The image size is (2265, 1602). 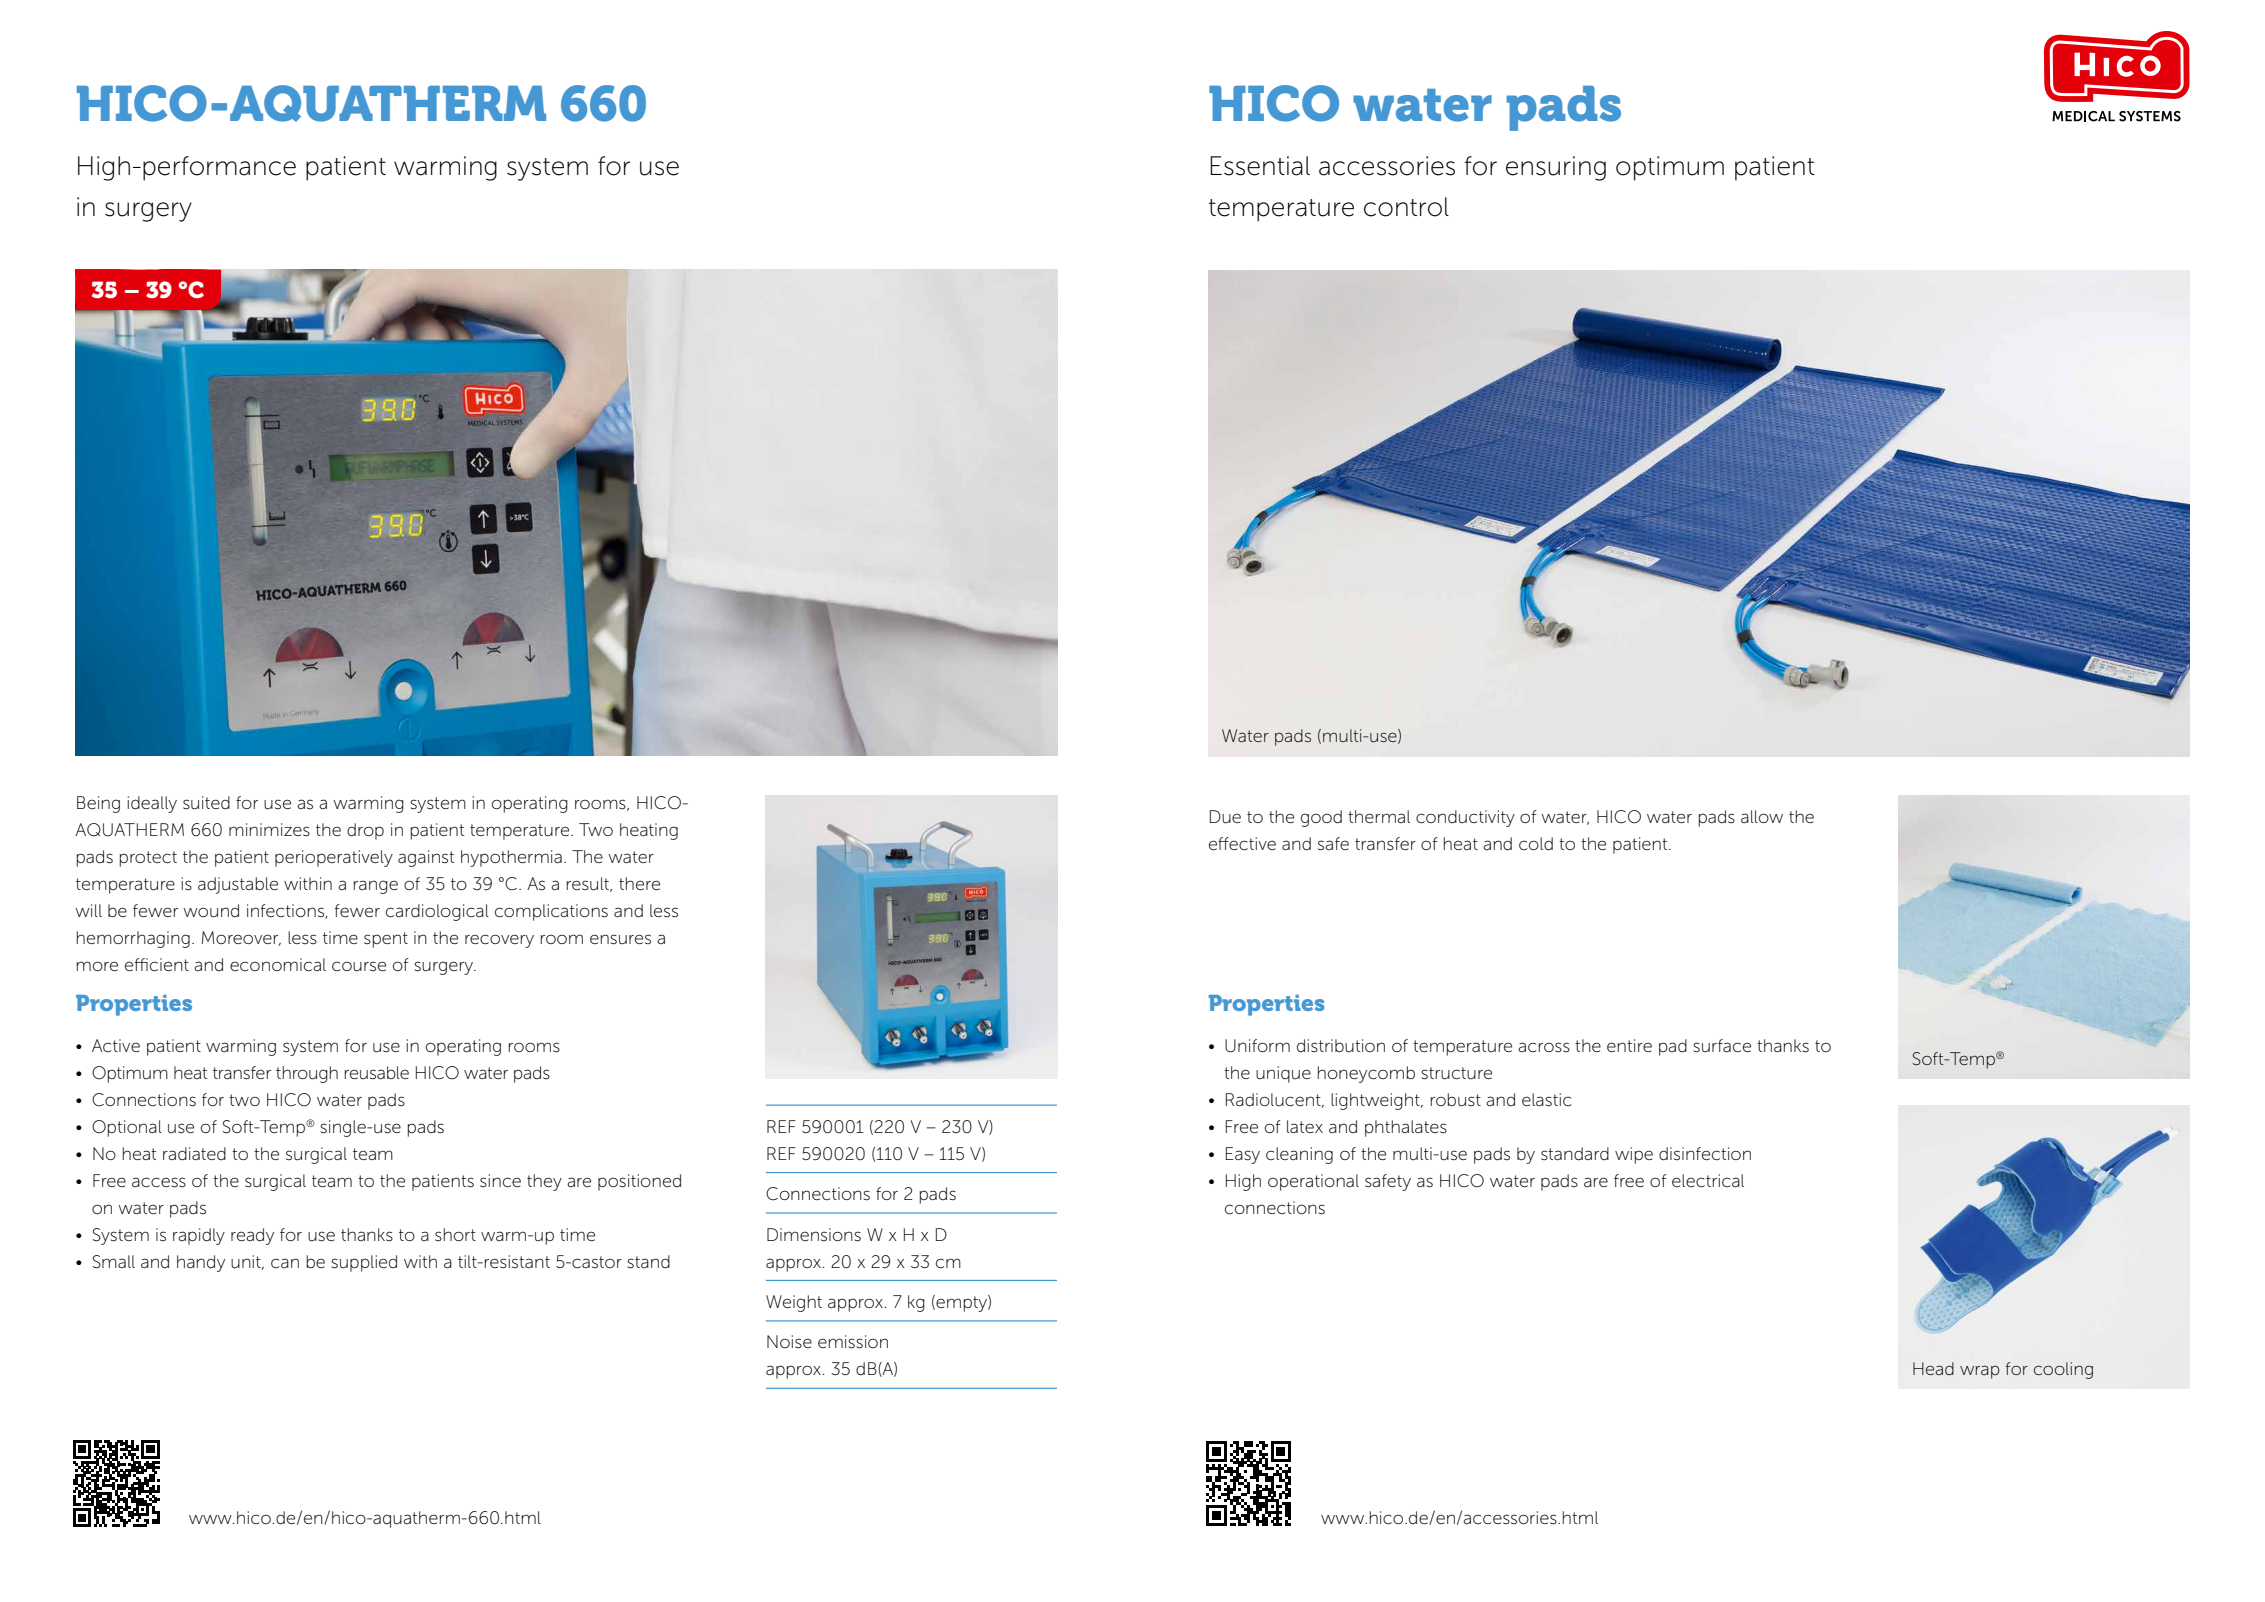 What do you see at coordinates (206, 803) in the document?
I see `suited` at bounding box center [206, 803].
